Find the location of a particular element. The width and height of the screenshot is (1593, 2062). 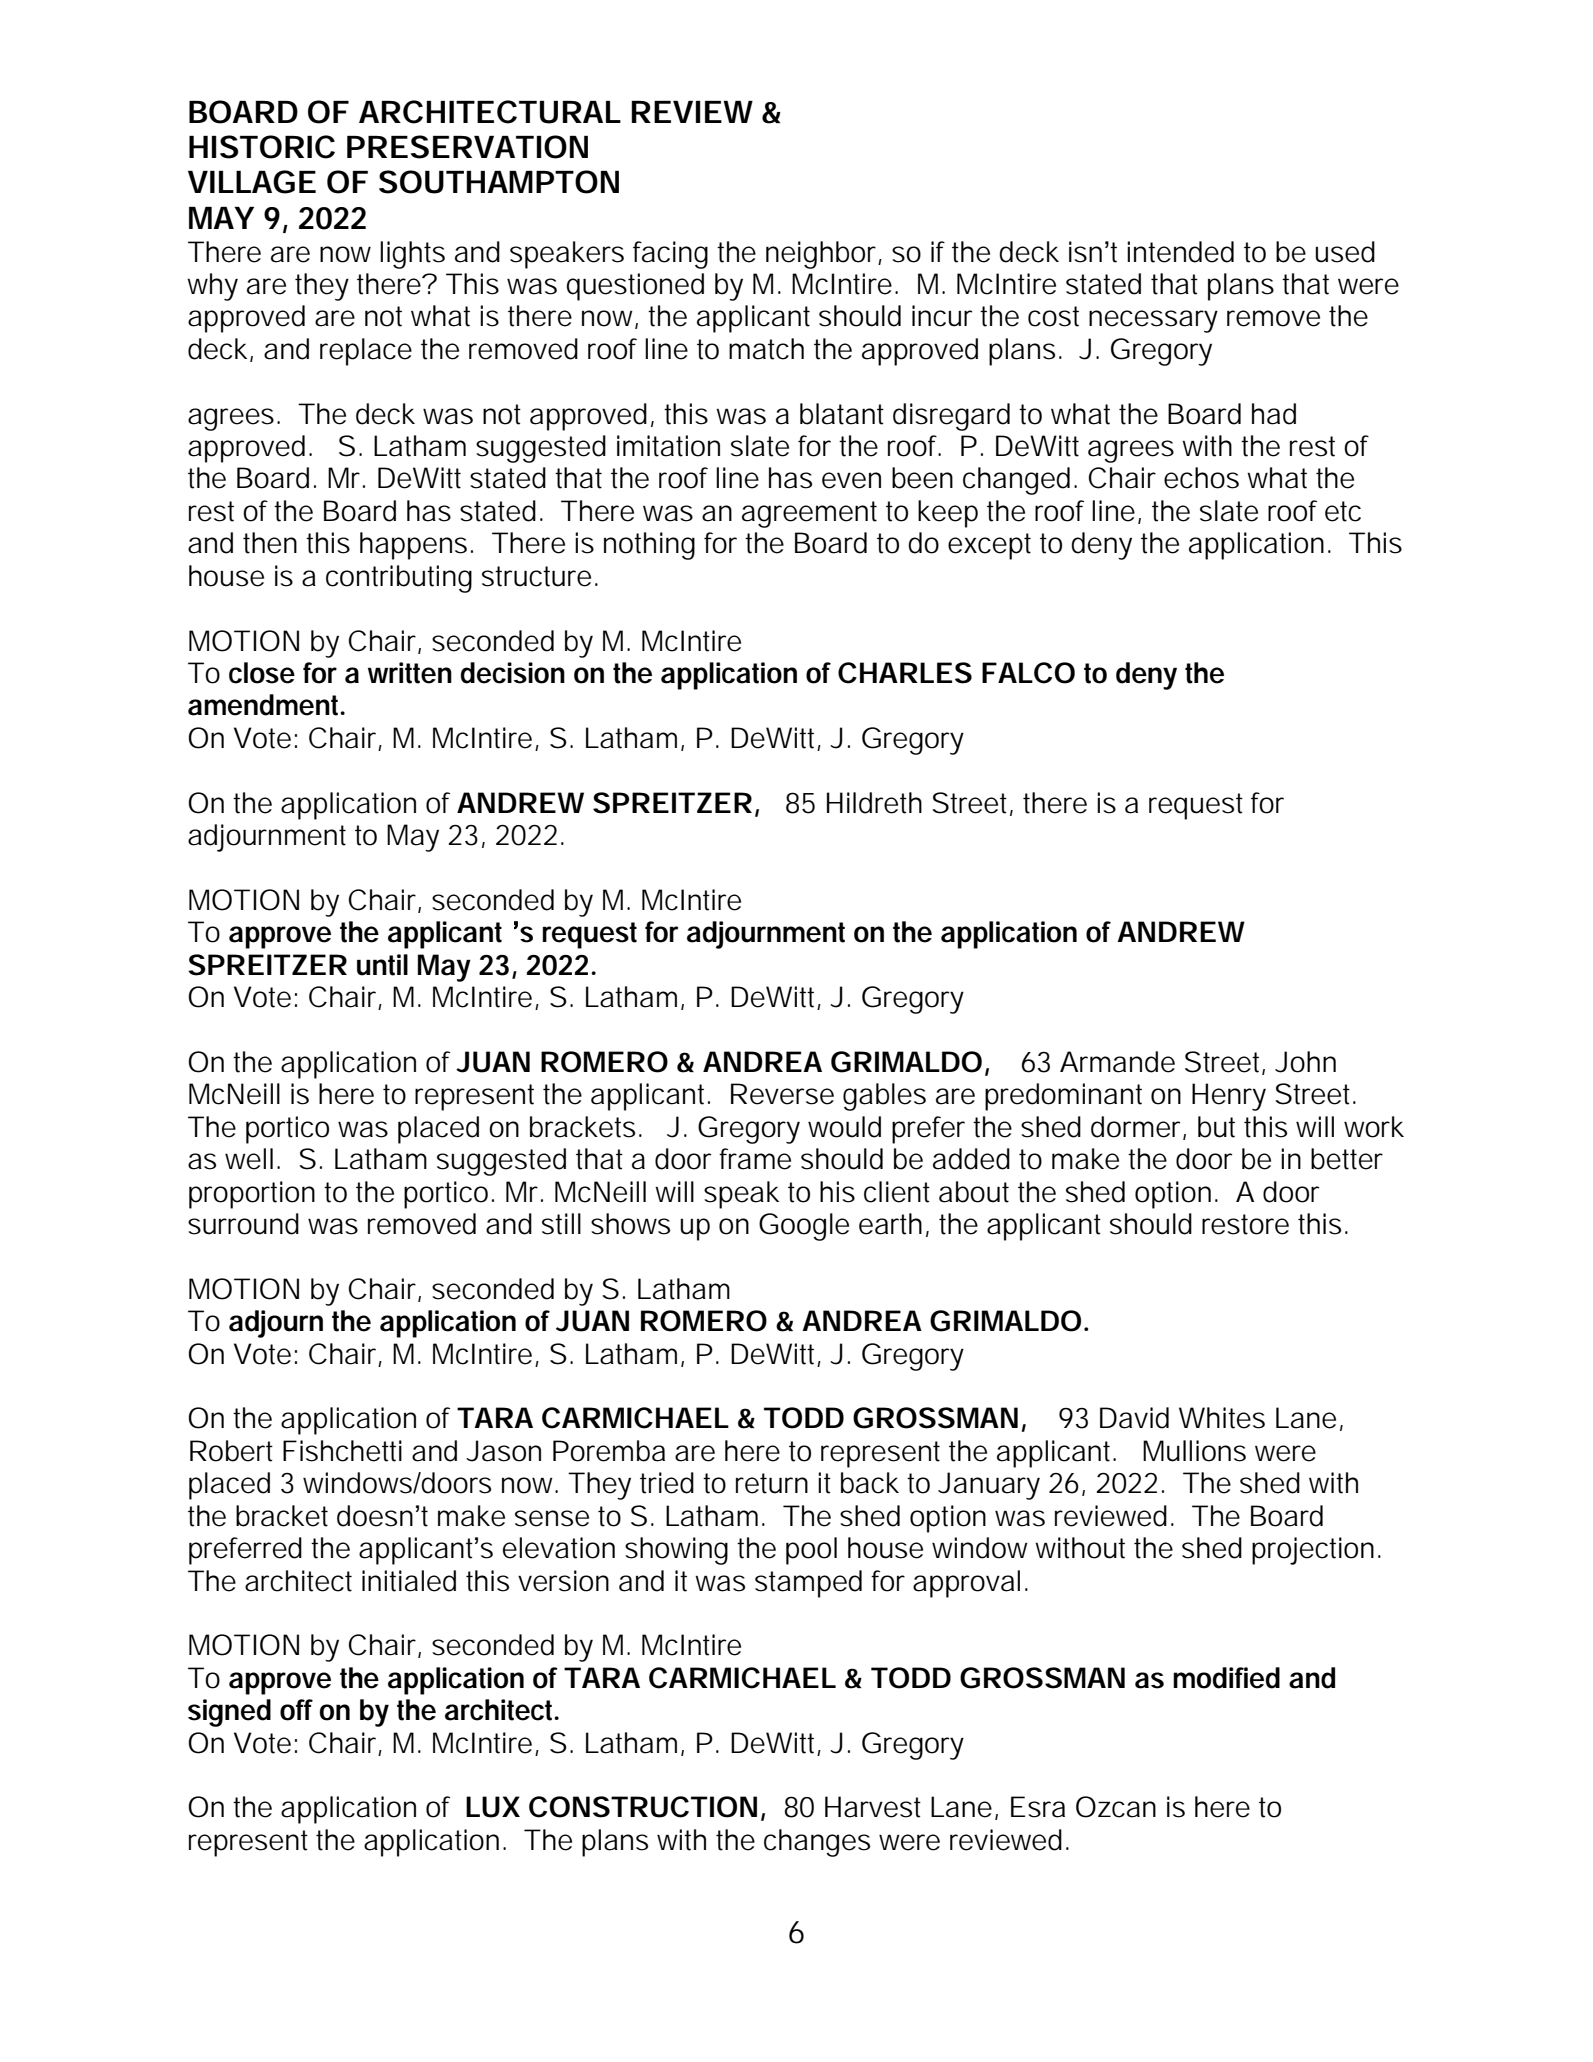

agreement is located at coordinates (809, 514).
